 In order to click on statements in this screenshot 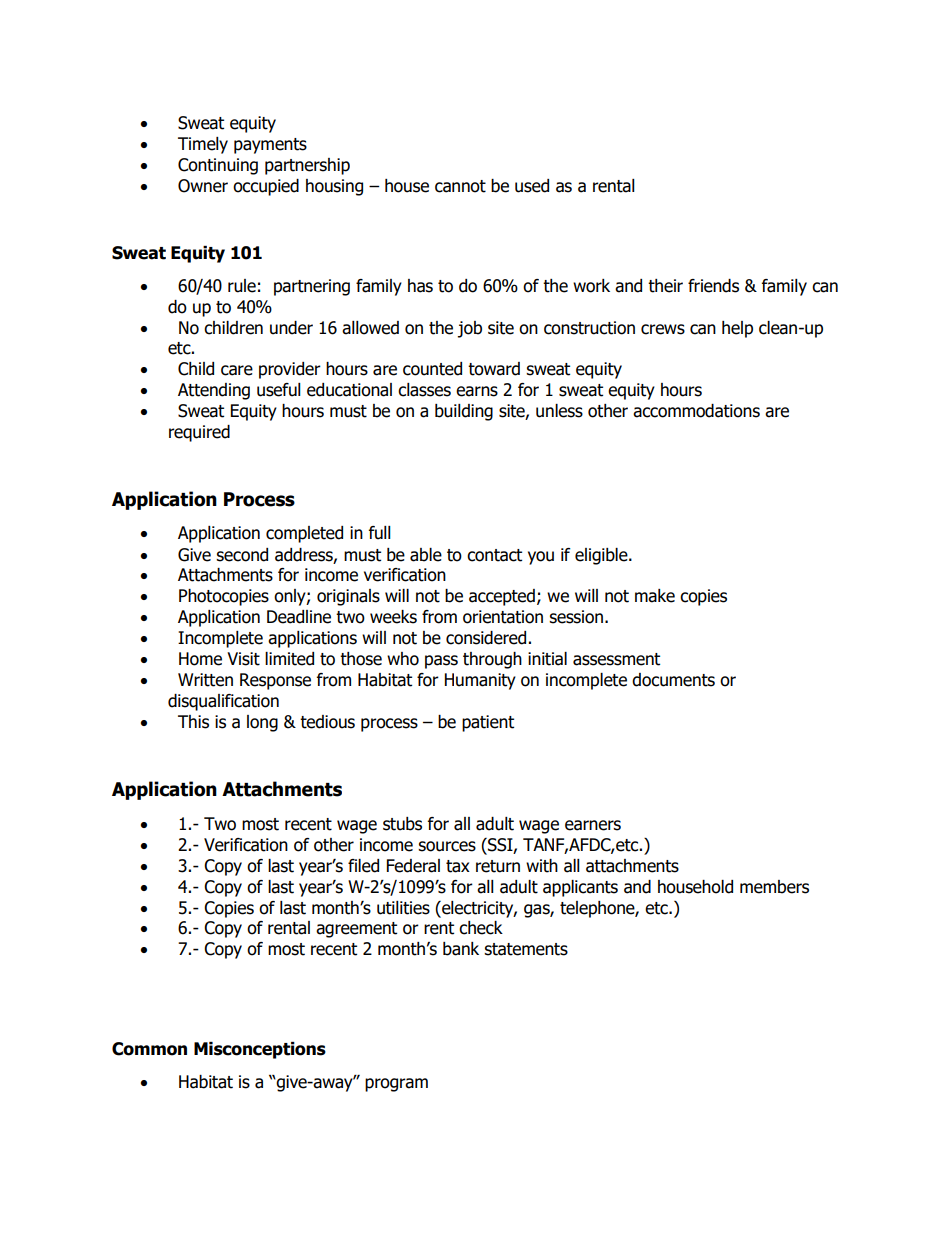, I will do `click(526, 949)`.
